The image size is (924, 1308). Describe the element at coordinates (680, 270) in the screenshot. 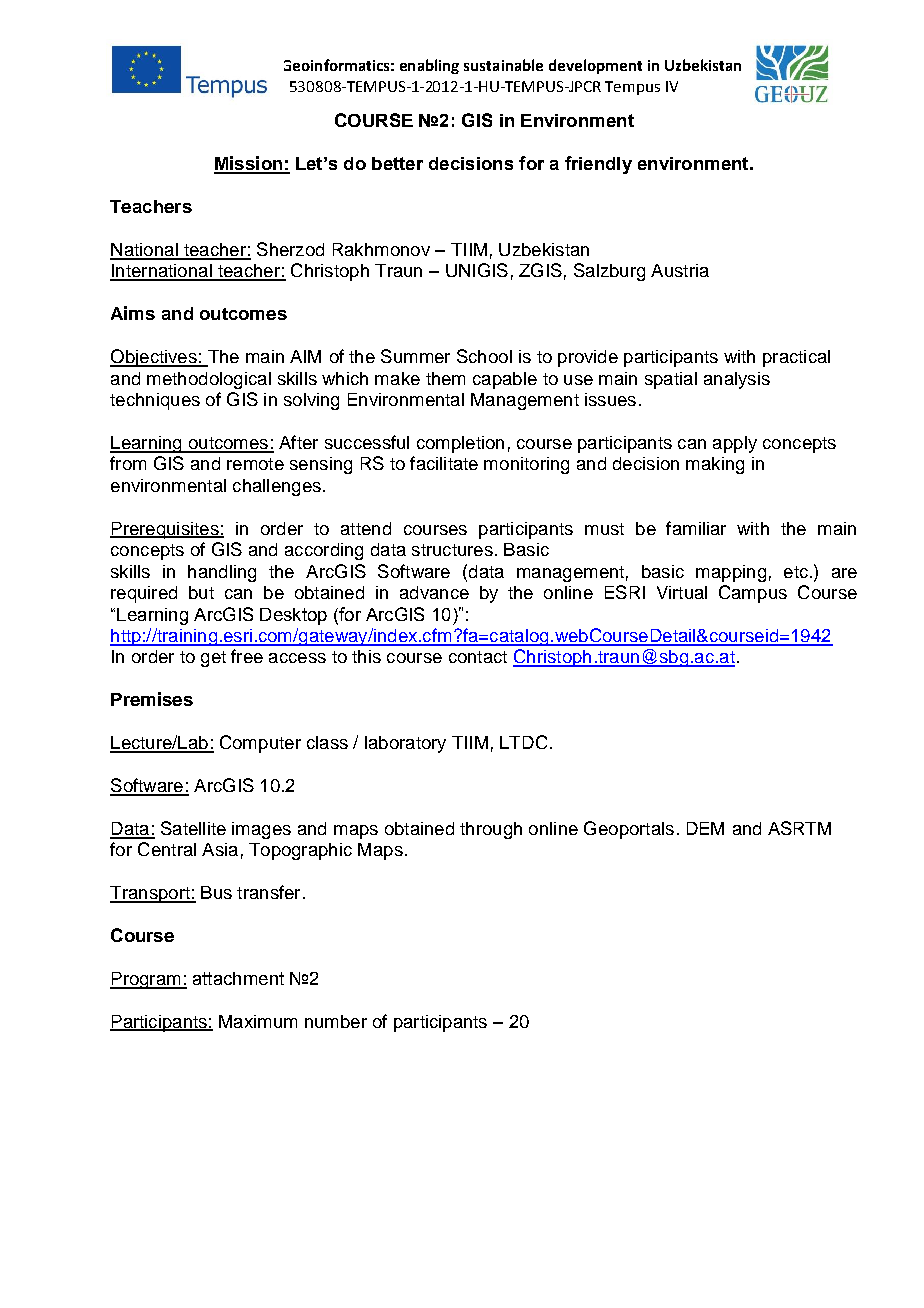

I see `Austria` at that location.
